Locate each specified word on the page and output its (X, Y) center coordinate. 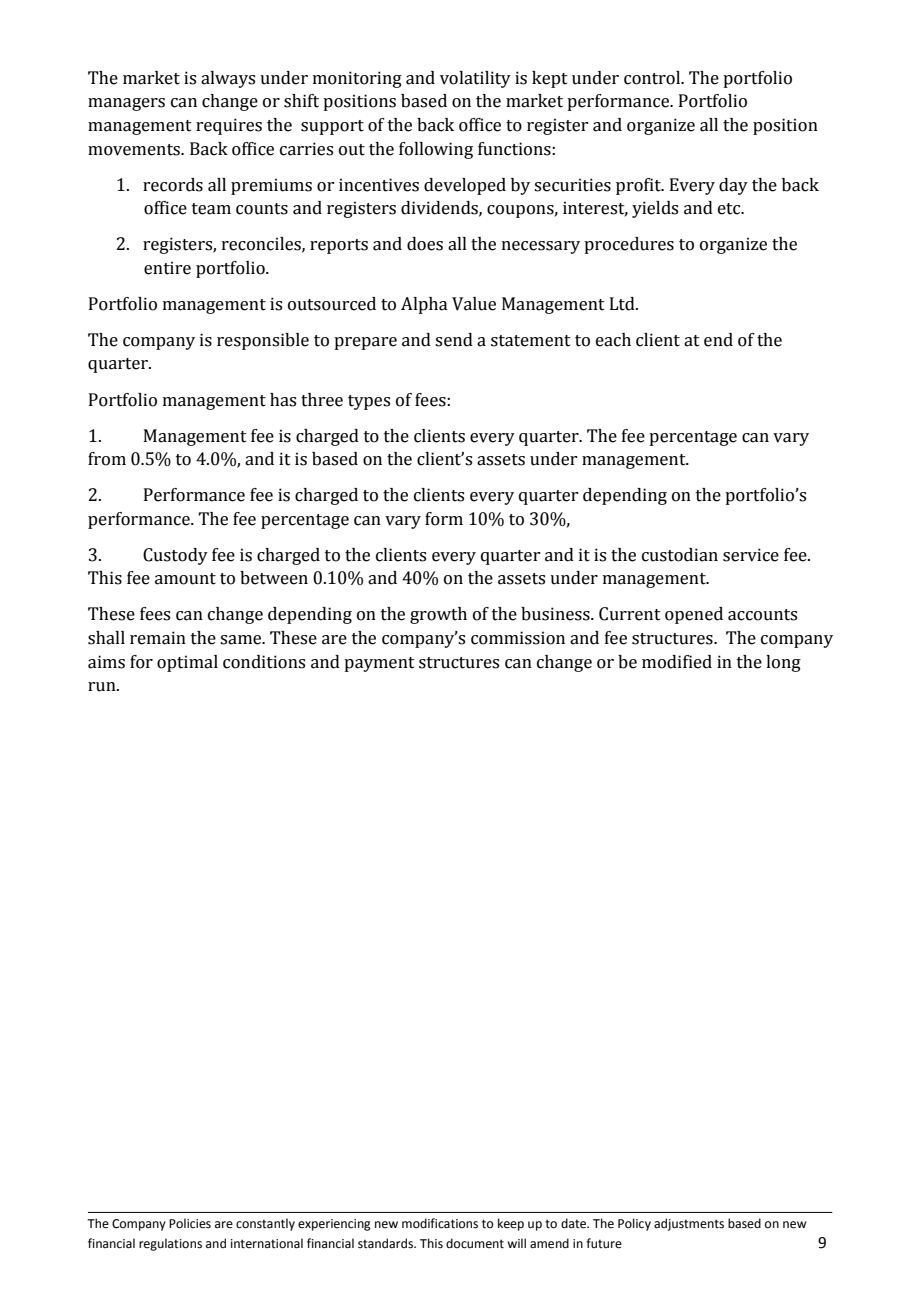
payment (379, 664)
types (369, 402)
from (107, 459)
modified (677, 662)
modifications (440, 1223)
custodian (680, 555)
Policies (190, 1223)
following (436, 150)
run (103, 687)
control (653, 78)
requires (229, 126)
